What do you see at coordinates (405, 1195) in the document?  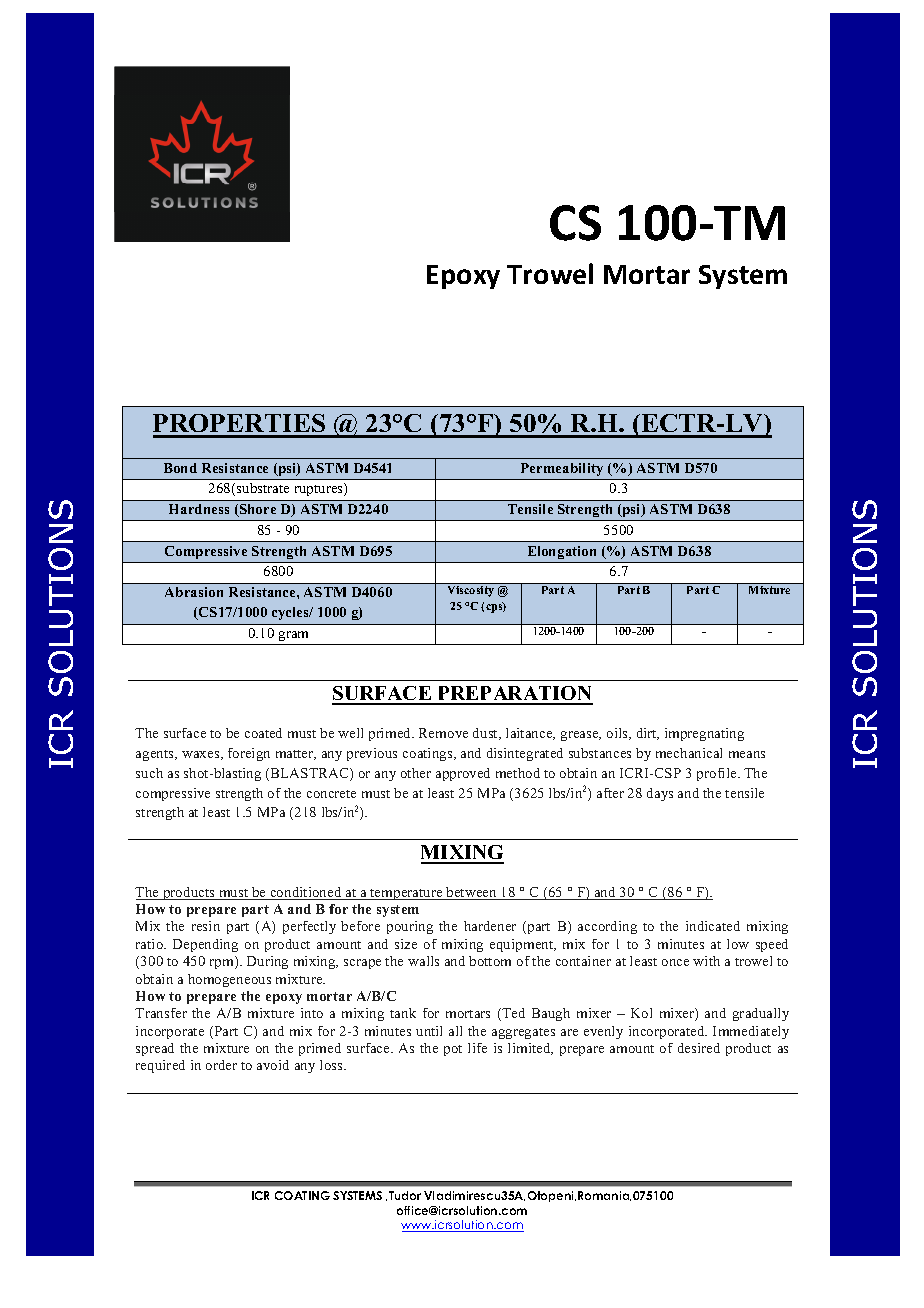 I see `Tudor` at bounding box center [405, 1195].
